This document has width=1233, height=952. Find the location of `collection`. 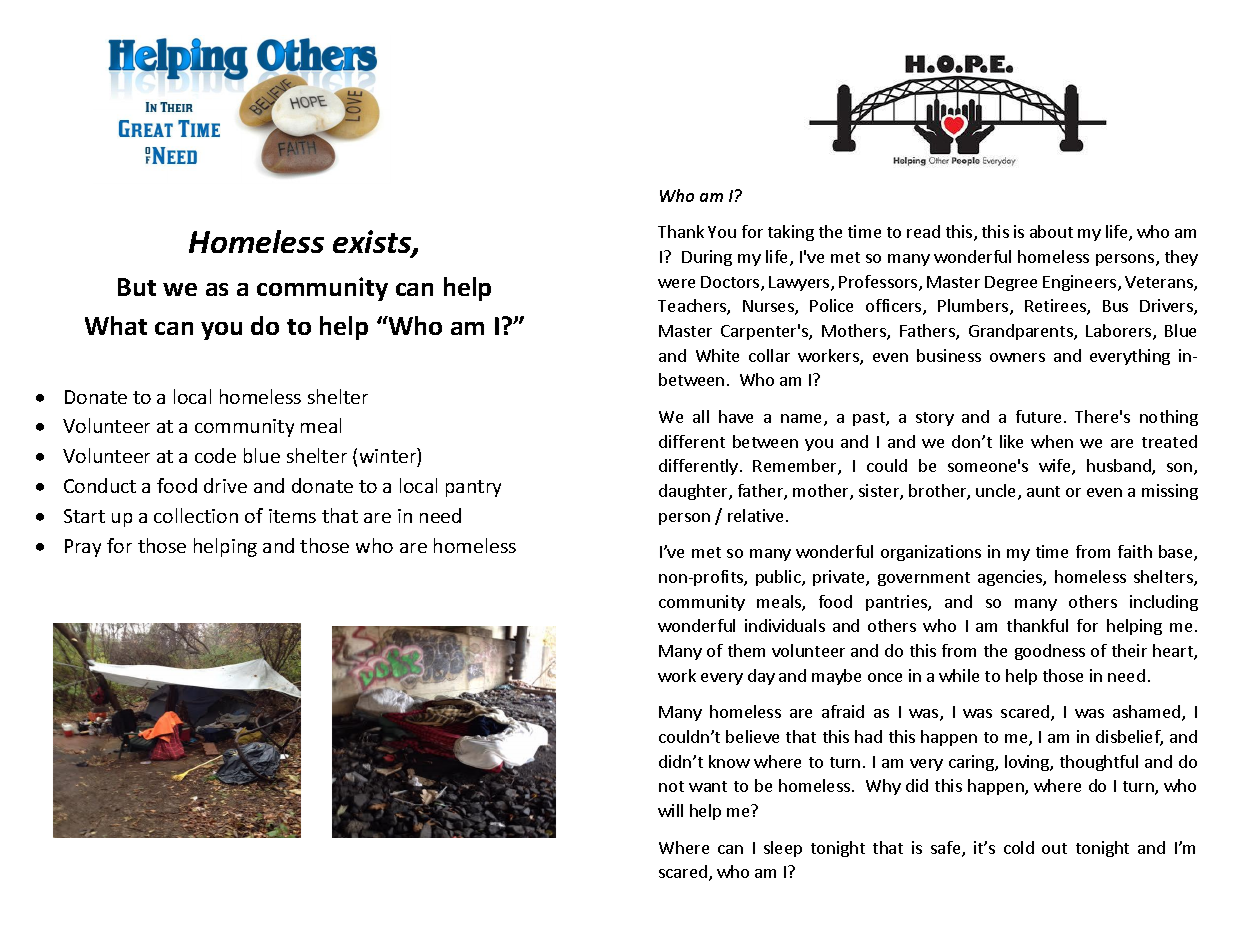

collection is located at coordinates (196, 515).
